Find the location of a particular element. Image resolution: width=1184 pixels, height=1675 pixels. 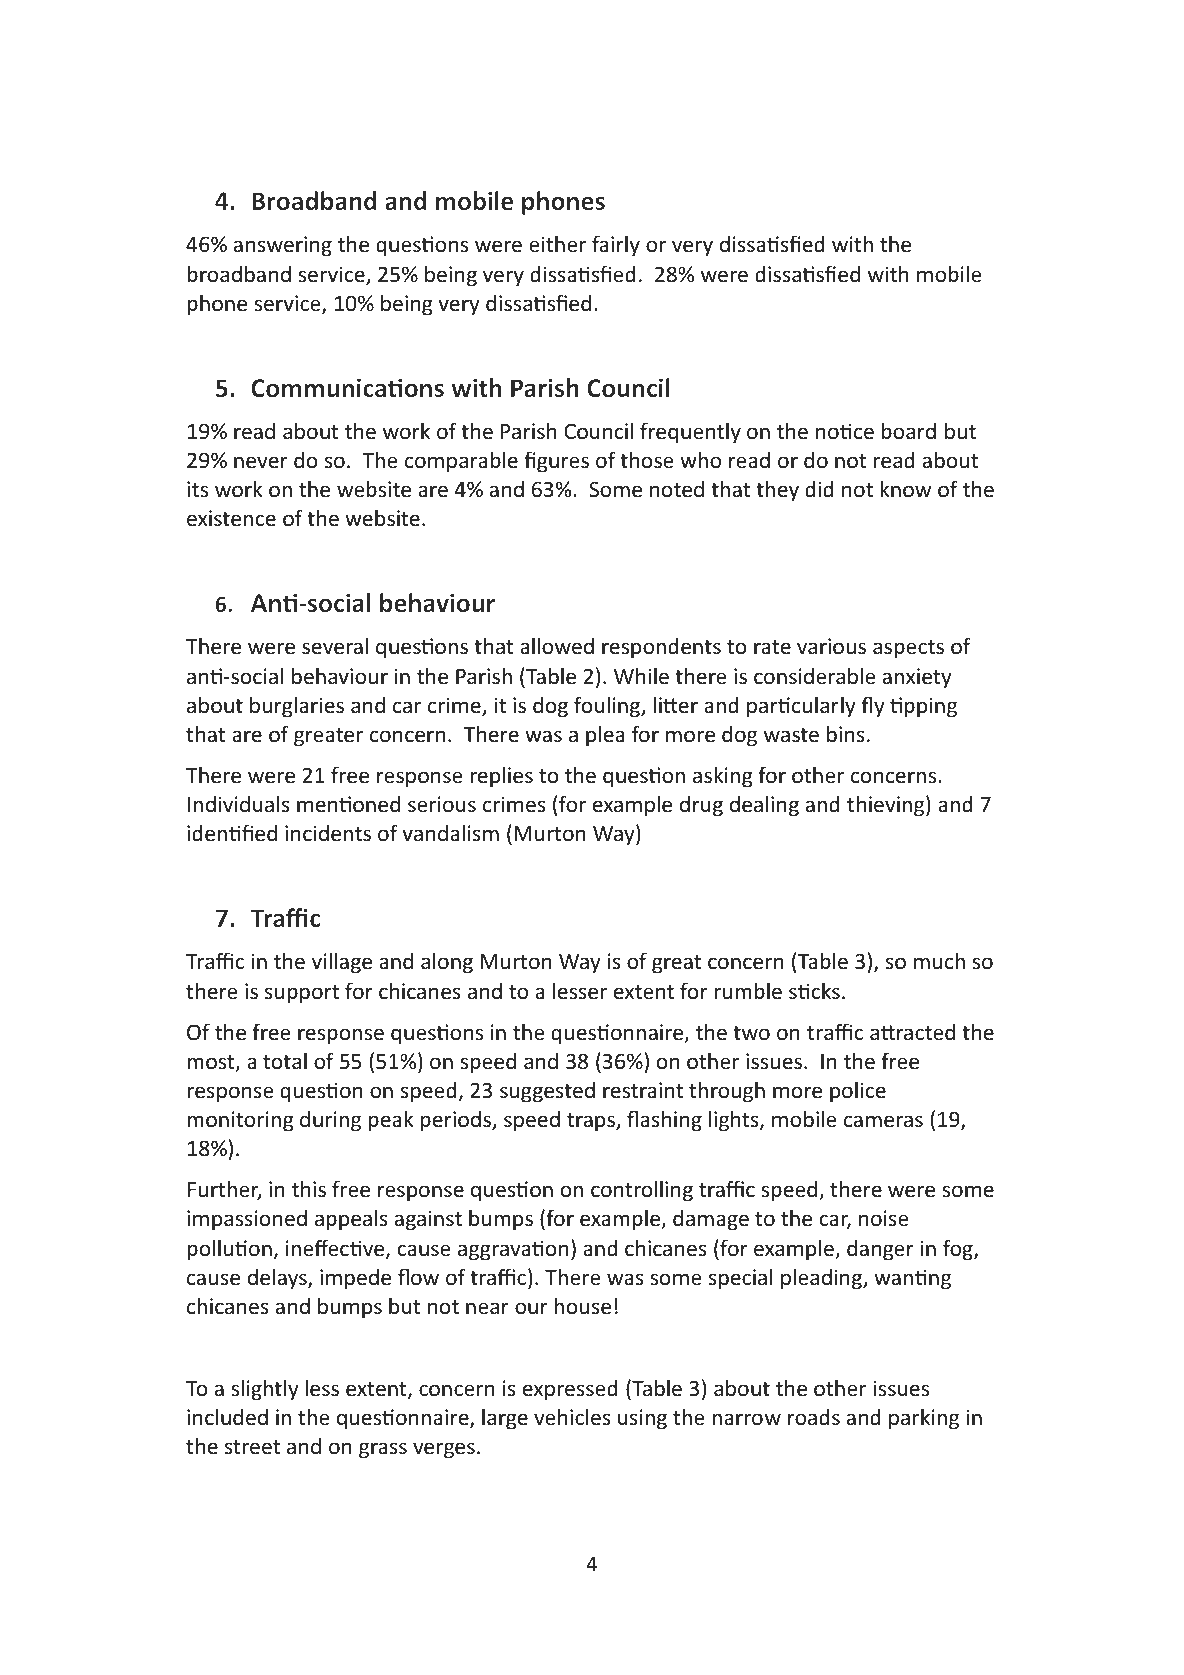

either is located at coordinates (557, 244).
